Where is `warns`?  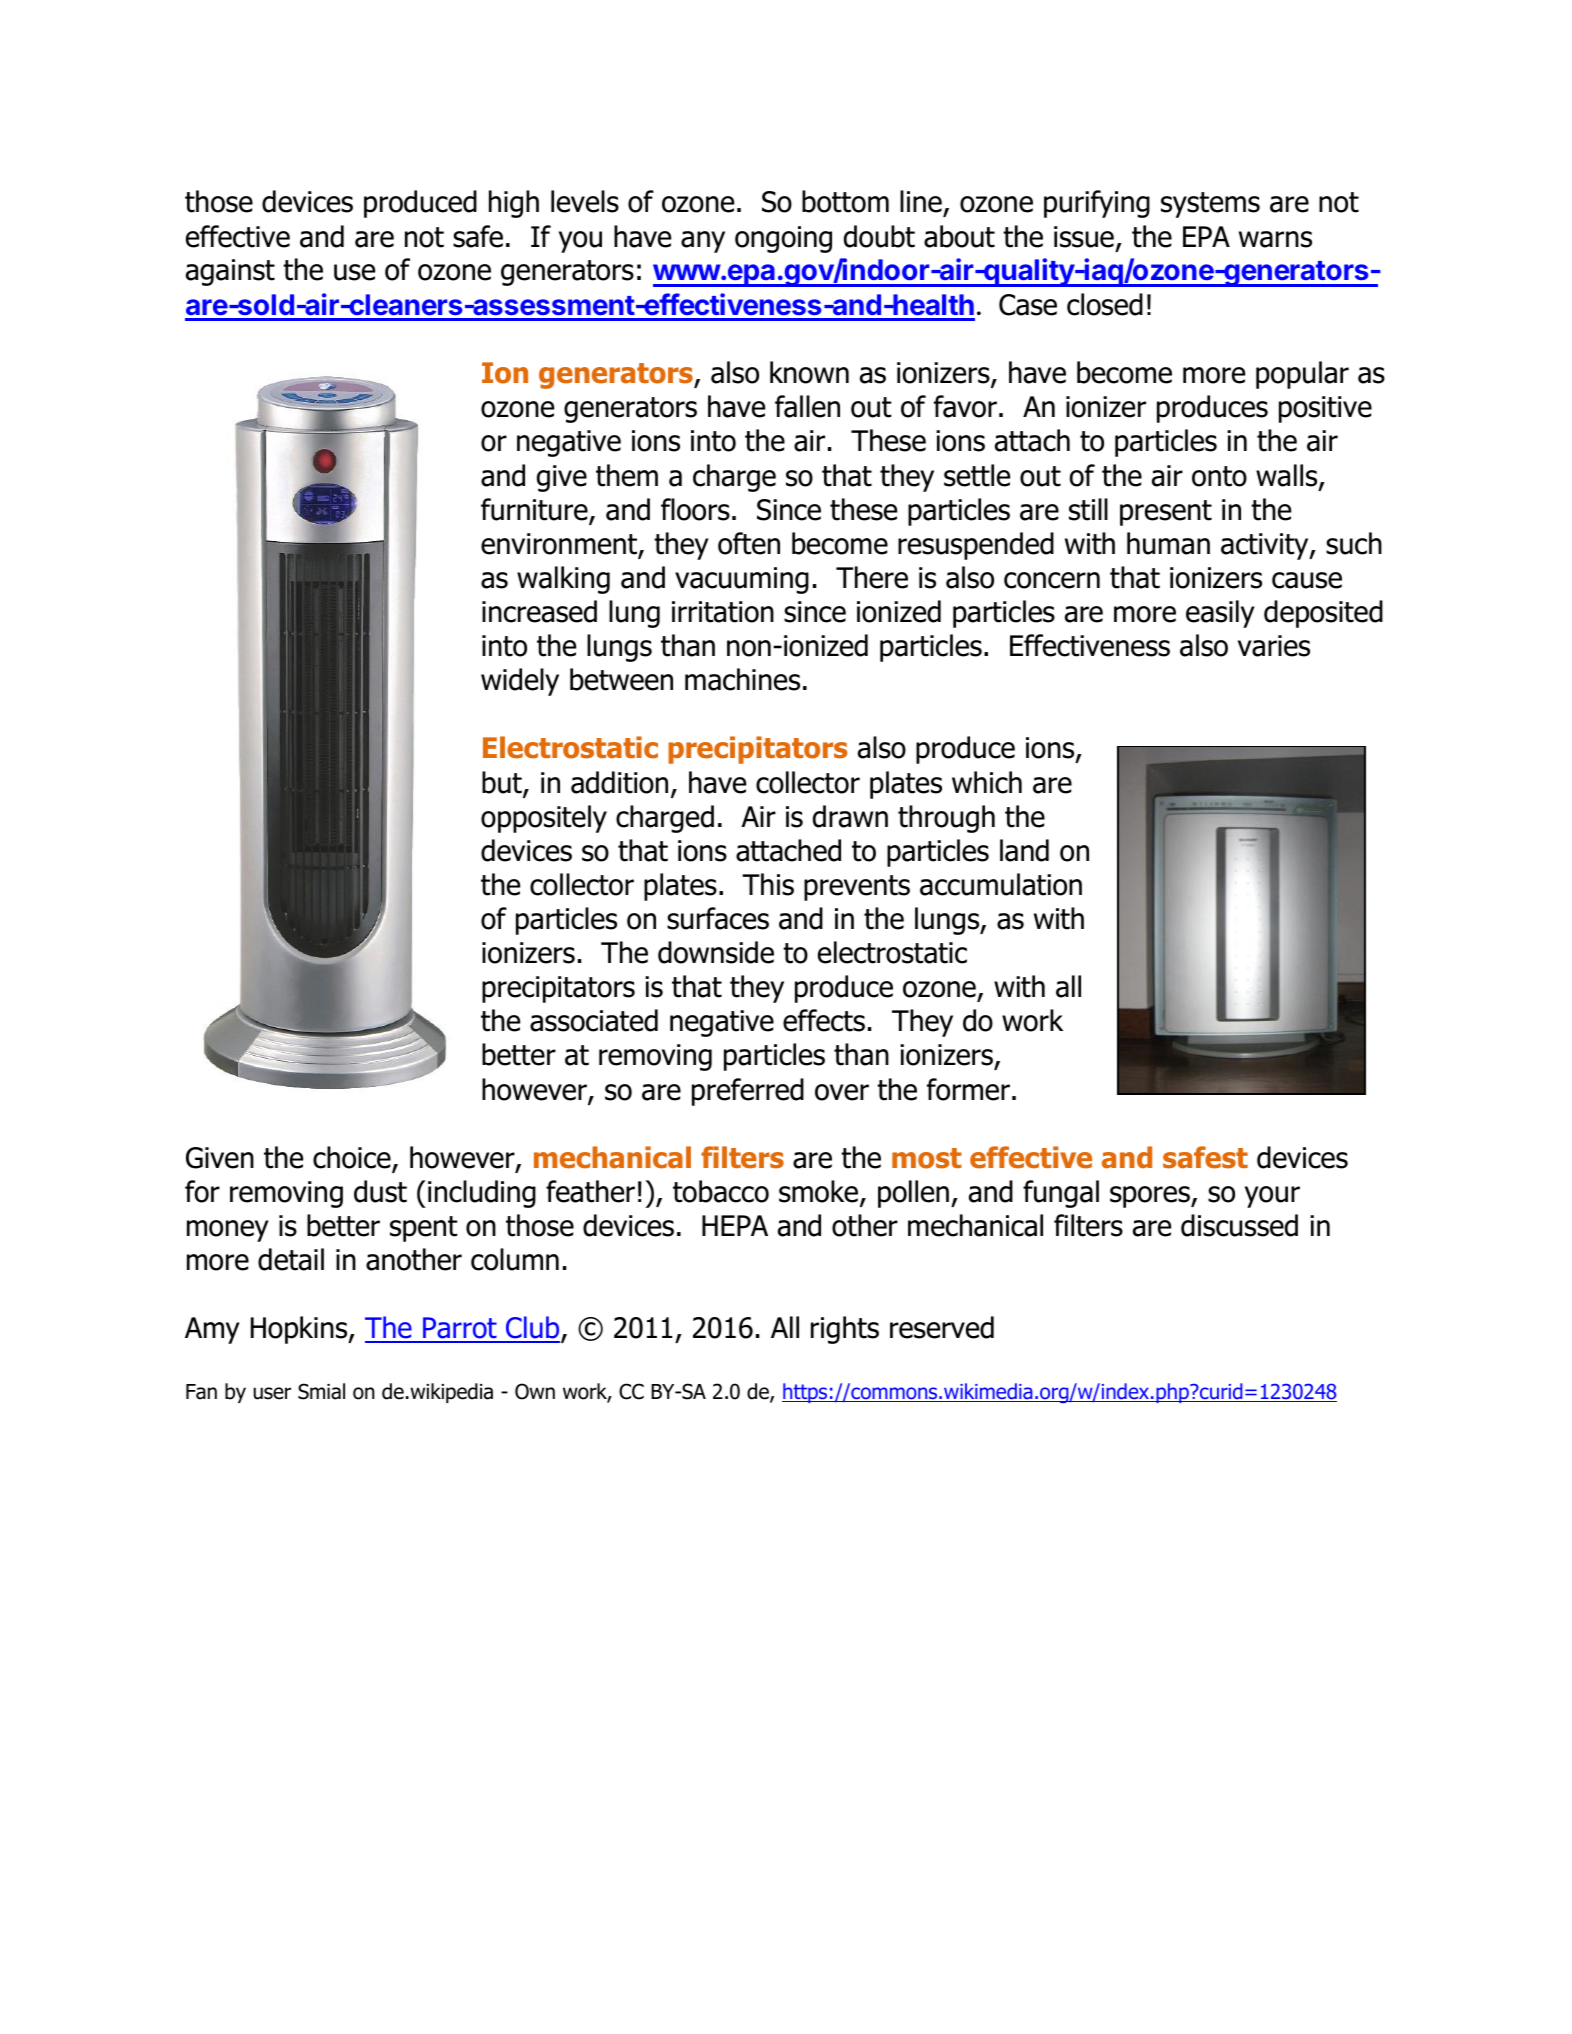 warns is located at coordinates (1275, 239).
